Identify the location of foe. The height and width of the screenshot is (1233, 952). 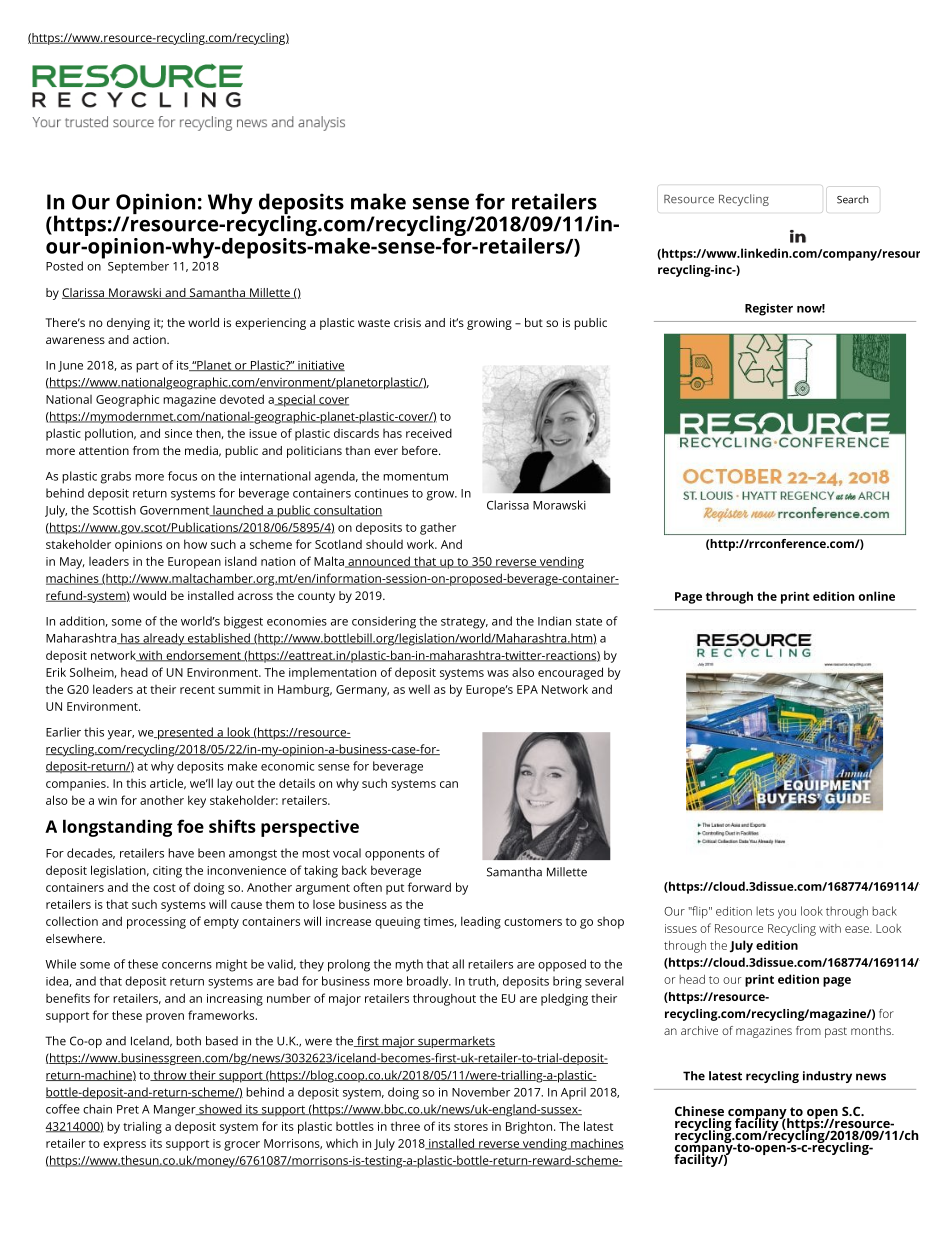
(190, 826).
